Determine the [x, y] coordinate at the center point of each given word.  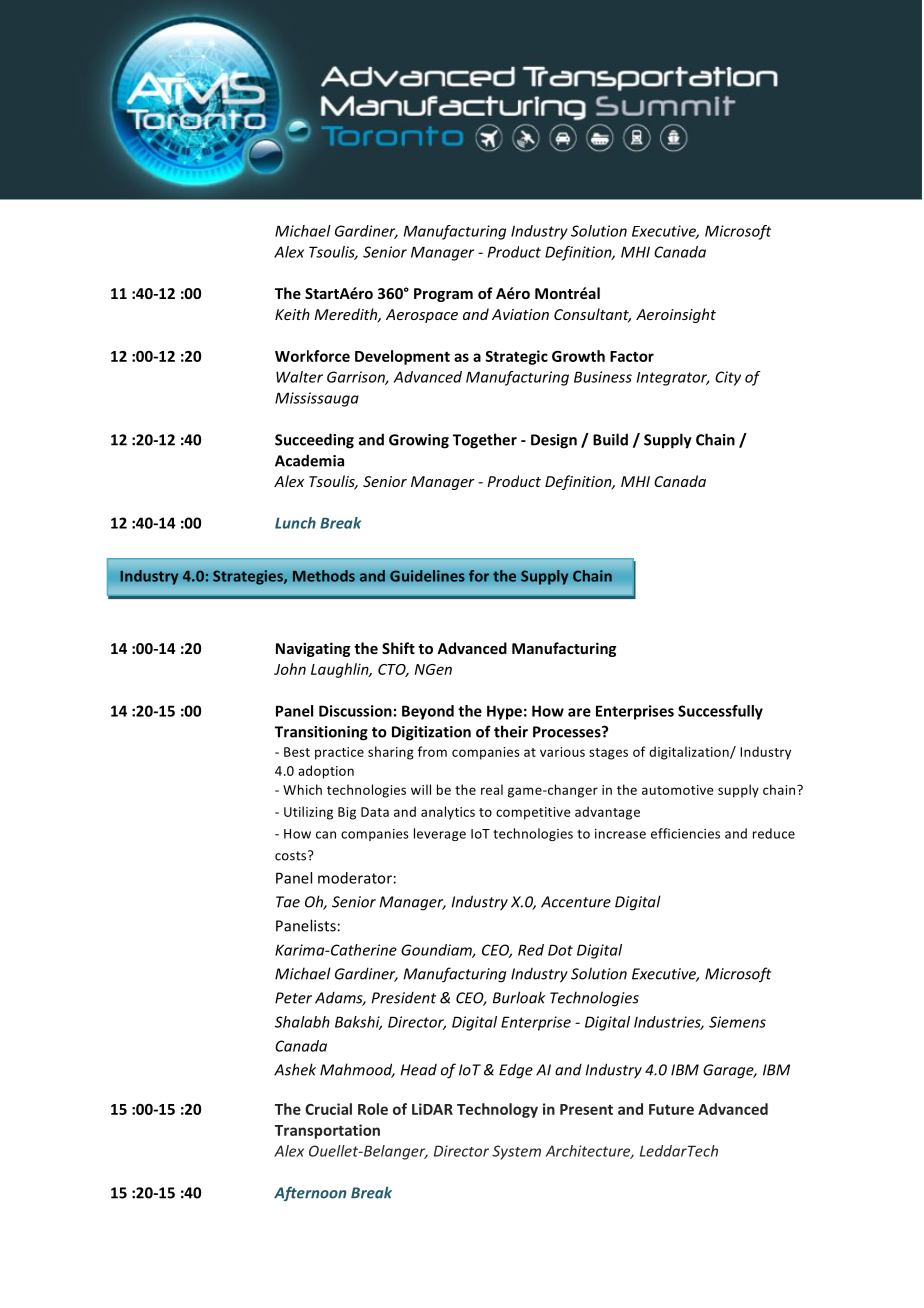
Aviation [520, 314]
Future [671, 1109]
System [516, 1152]
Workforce [312, 356]
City [728, 378]
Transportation [327, 1131]
